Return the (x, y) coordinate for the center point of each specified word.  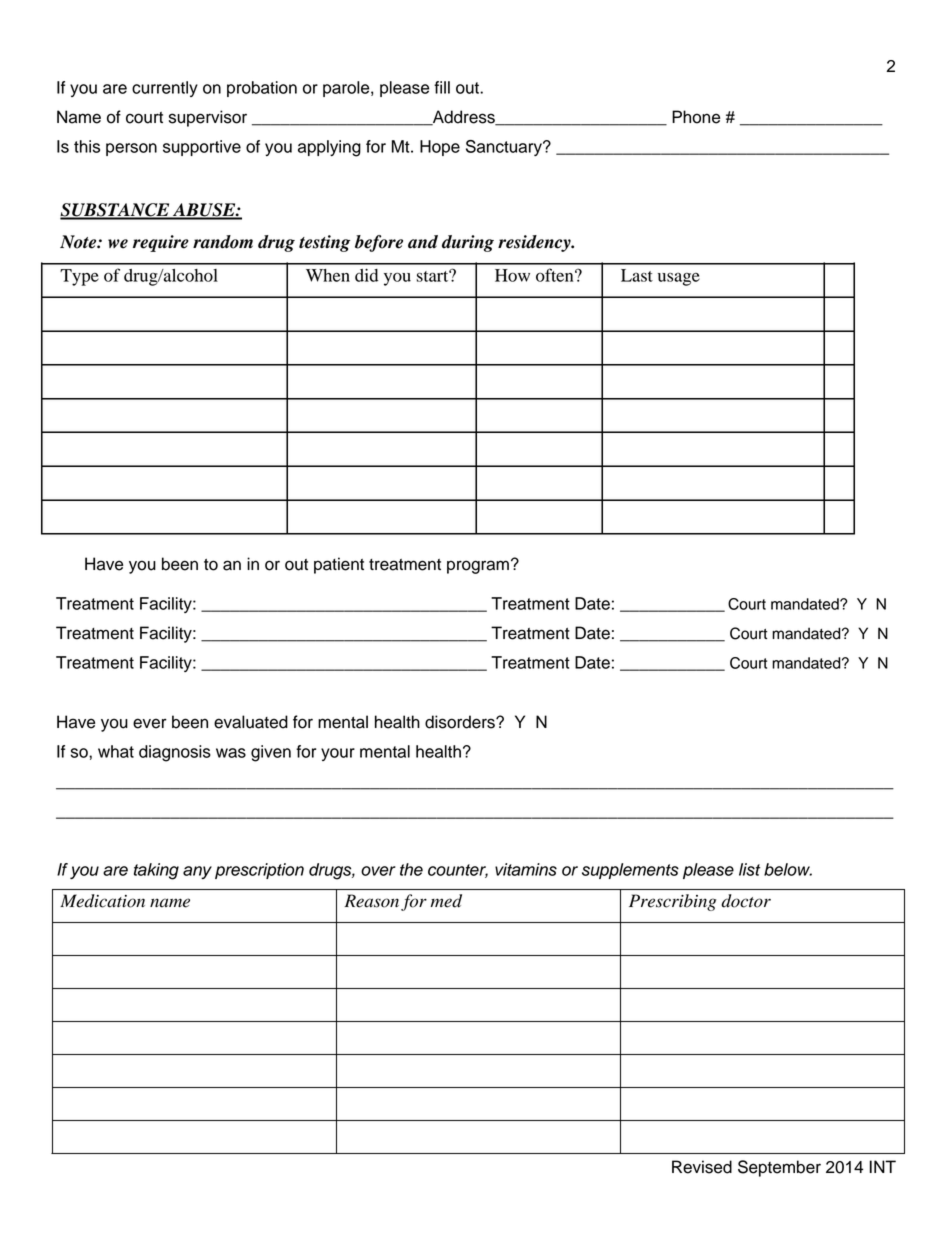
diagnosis (175, 753)
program (478, 567)
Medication (102, 901)
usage (679, 279)
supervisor (208, 118)
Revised (702, 1167)
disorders (461, 722)
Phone (696, 117)
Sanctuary (505, 148)
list (750, 869)
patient (339, 565)
